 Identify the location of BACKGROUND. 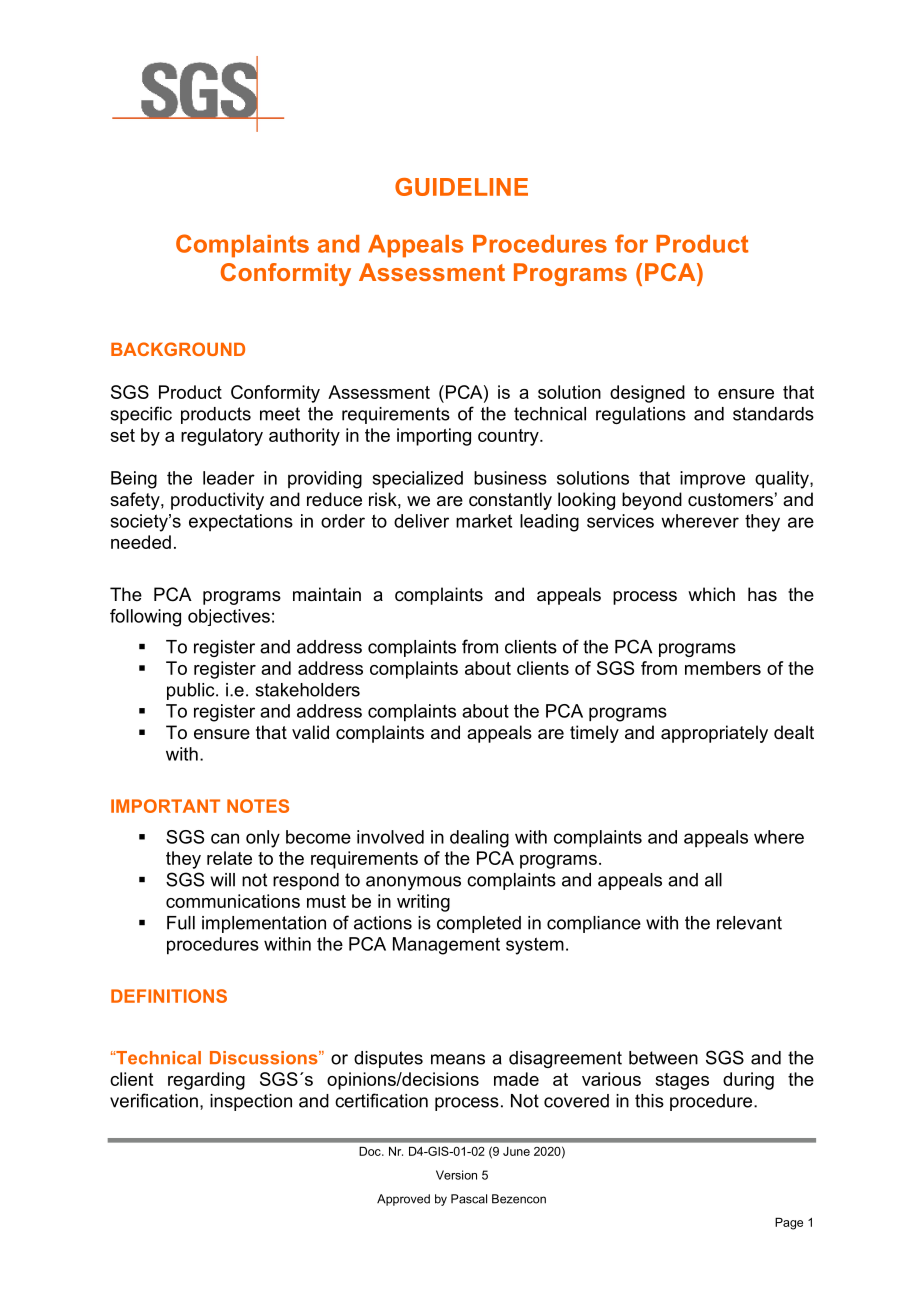
(178, 349).
